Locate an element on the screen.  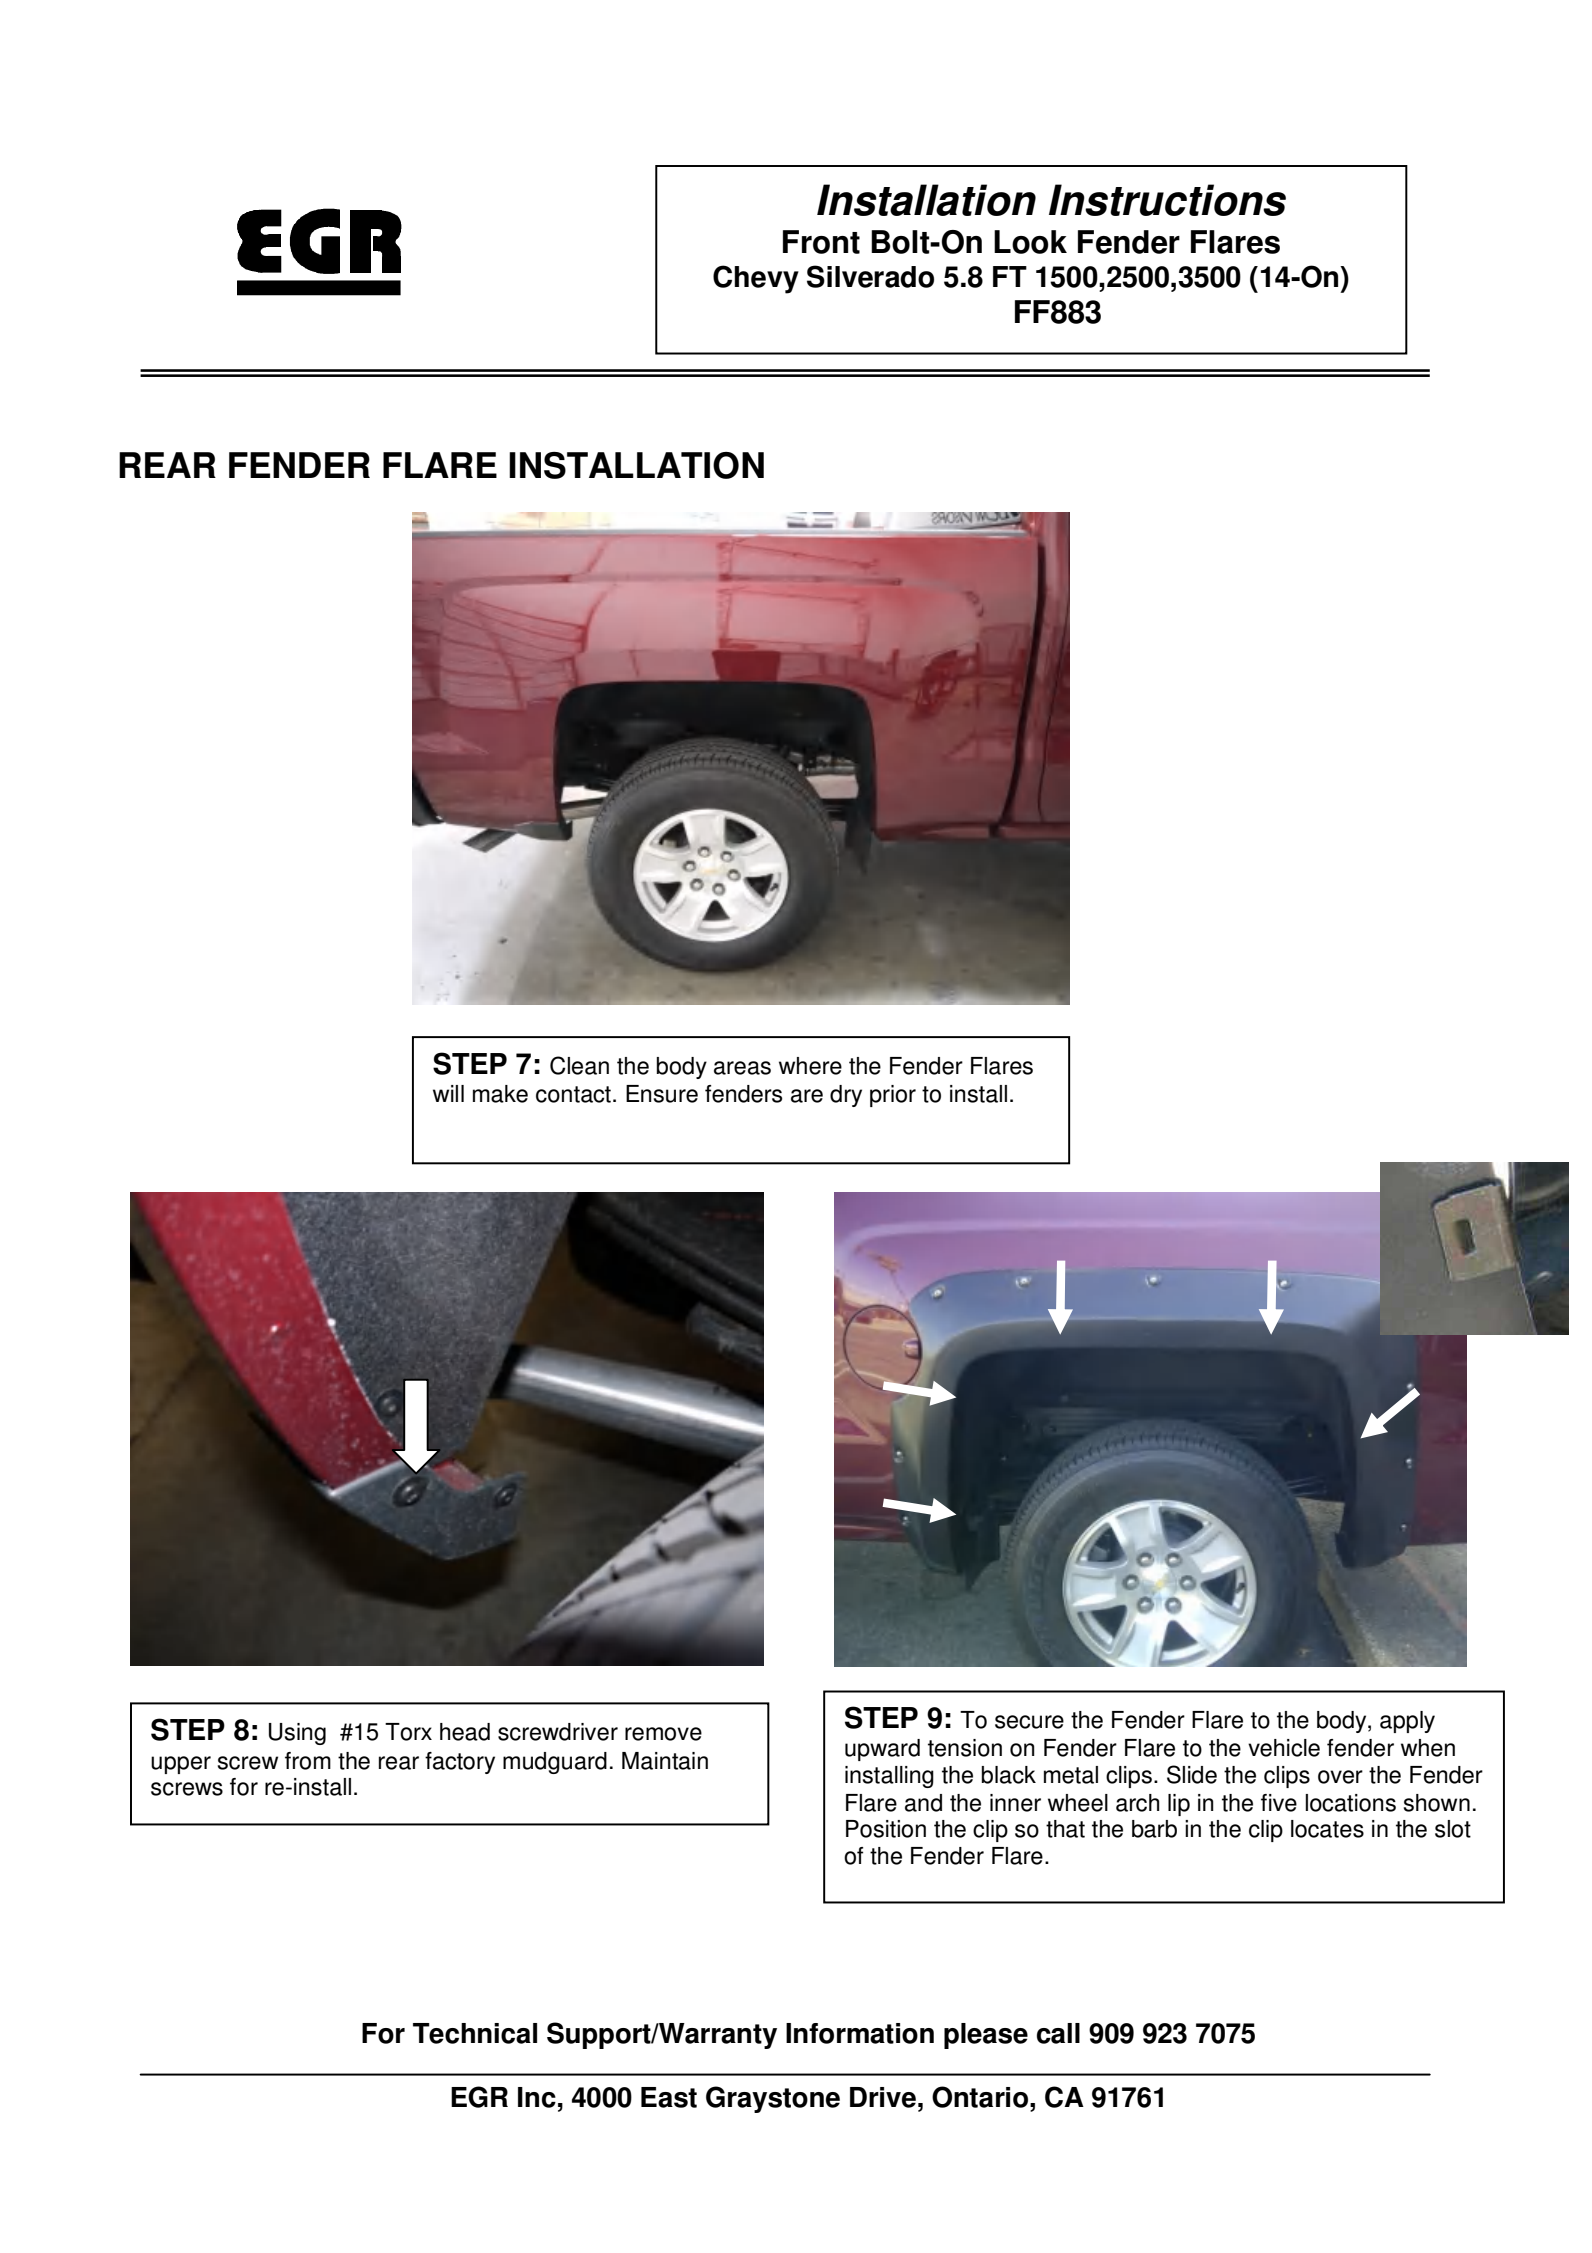
Front is located at coordinates (821, 242).
